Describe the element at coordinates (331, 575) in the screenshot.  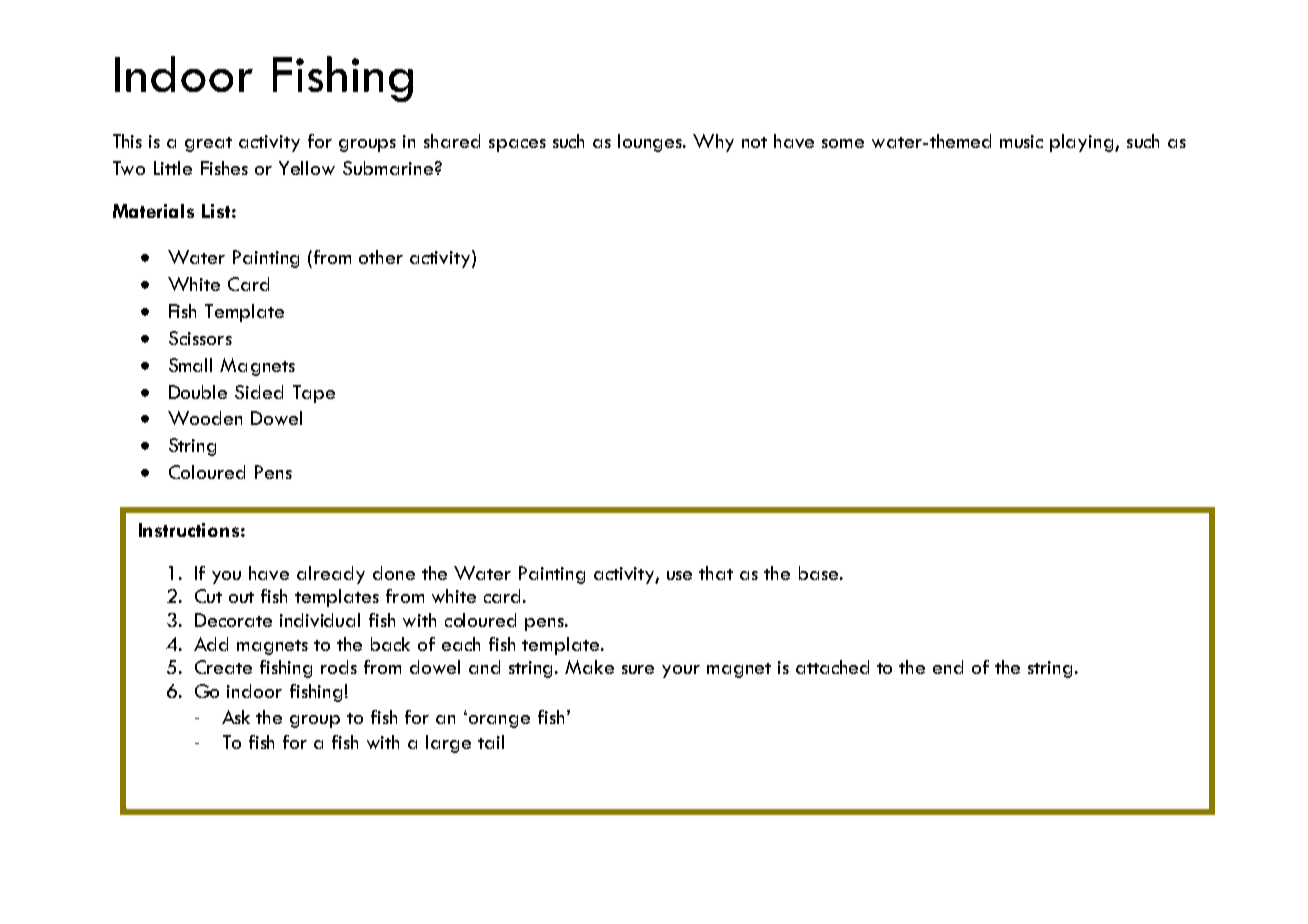
I see `already` at that location.
